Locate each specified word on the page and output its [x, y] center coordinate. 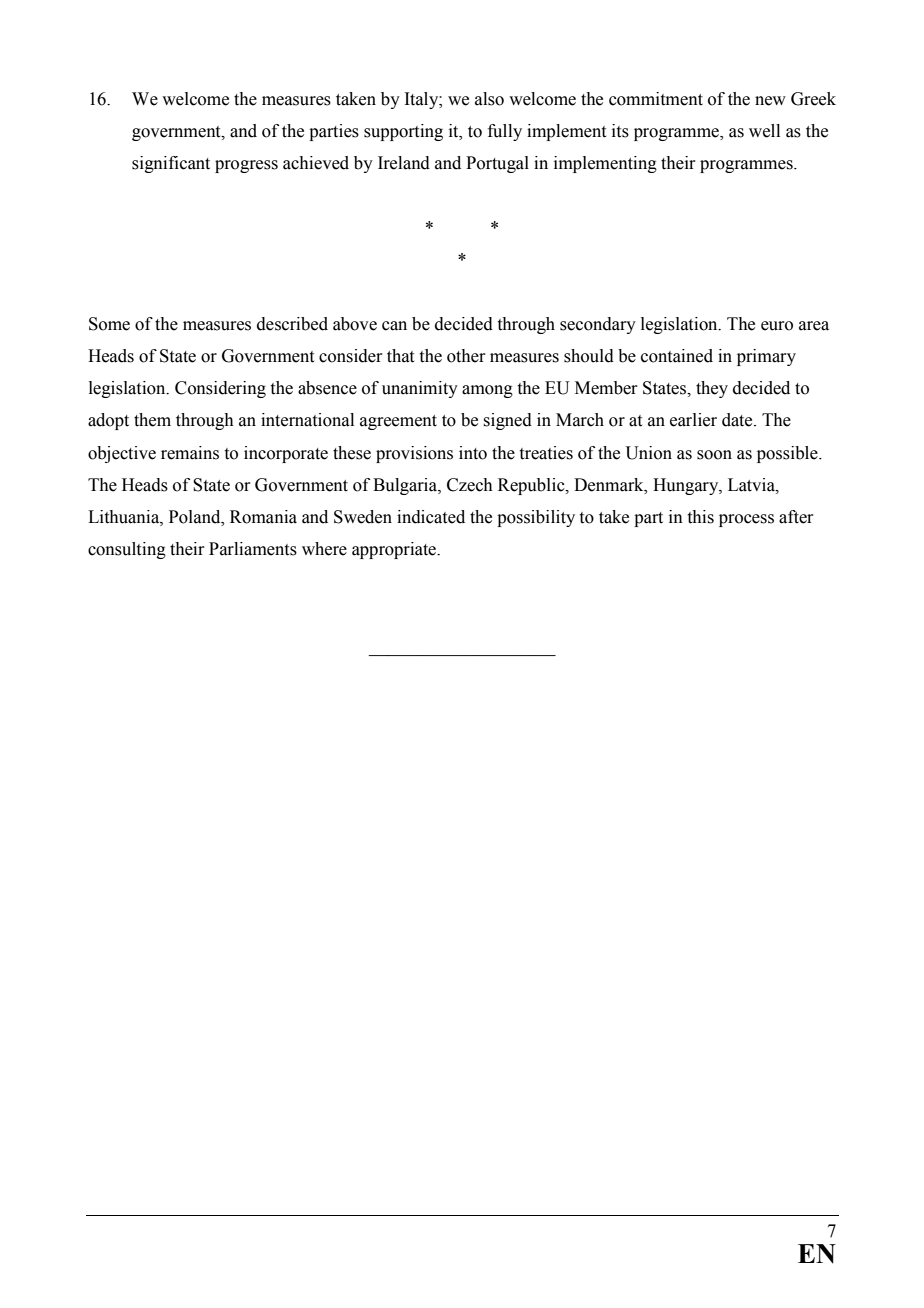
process [746, 520]
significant [171, 164]
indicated [431, 517]
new [770, 101]
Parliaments [253, 549]
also [489, 99]
